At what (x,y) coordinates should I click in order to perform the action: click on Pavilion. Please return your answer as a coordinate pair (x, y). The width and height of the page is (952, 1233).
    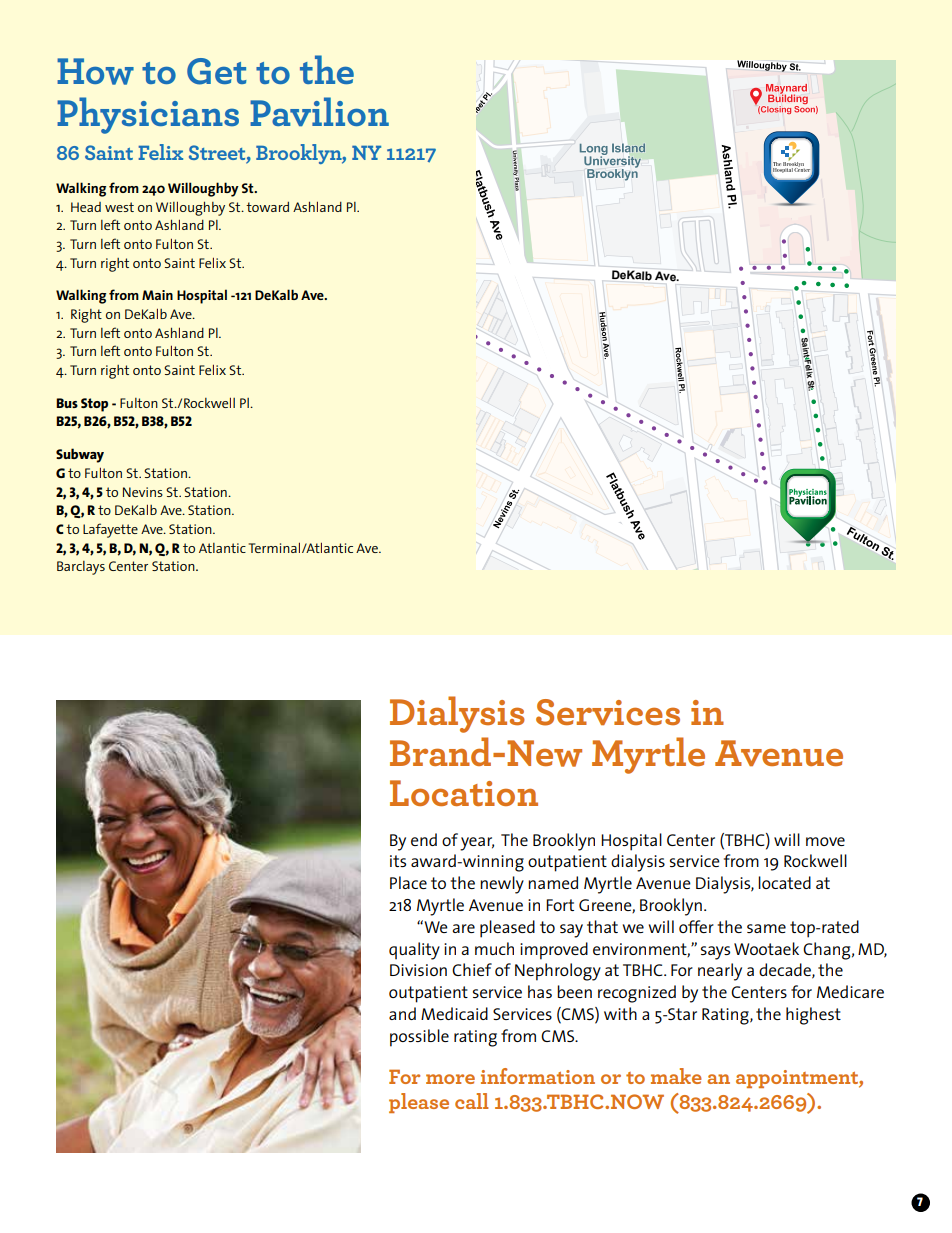
    Looking at the image, I should click on (319, 111).
